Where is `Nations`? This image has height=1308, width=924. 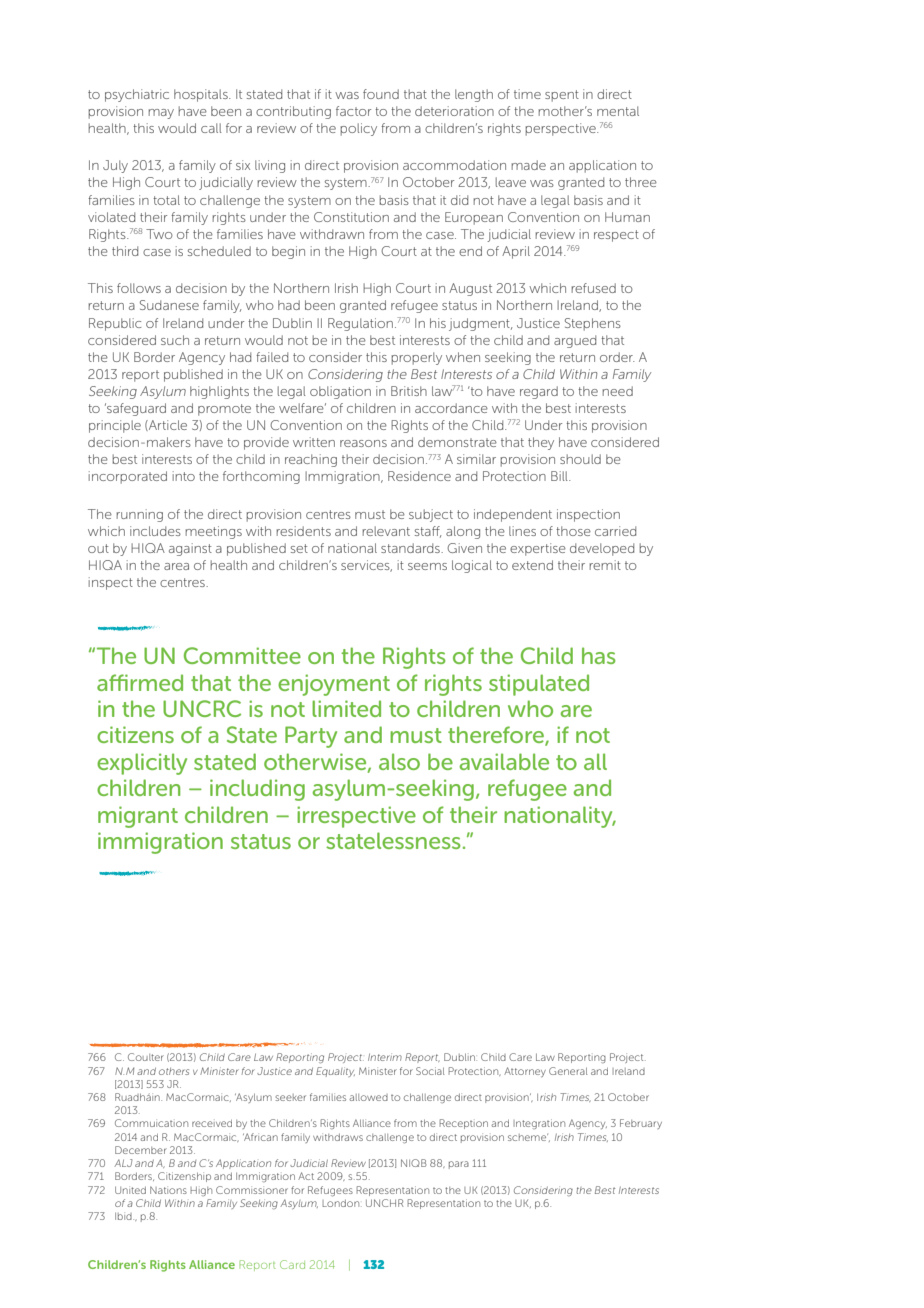 Nations is located at coordinates (168, 1190).
